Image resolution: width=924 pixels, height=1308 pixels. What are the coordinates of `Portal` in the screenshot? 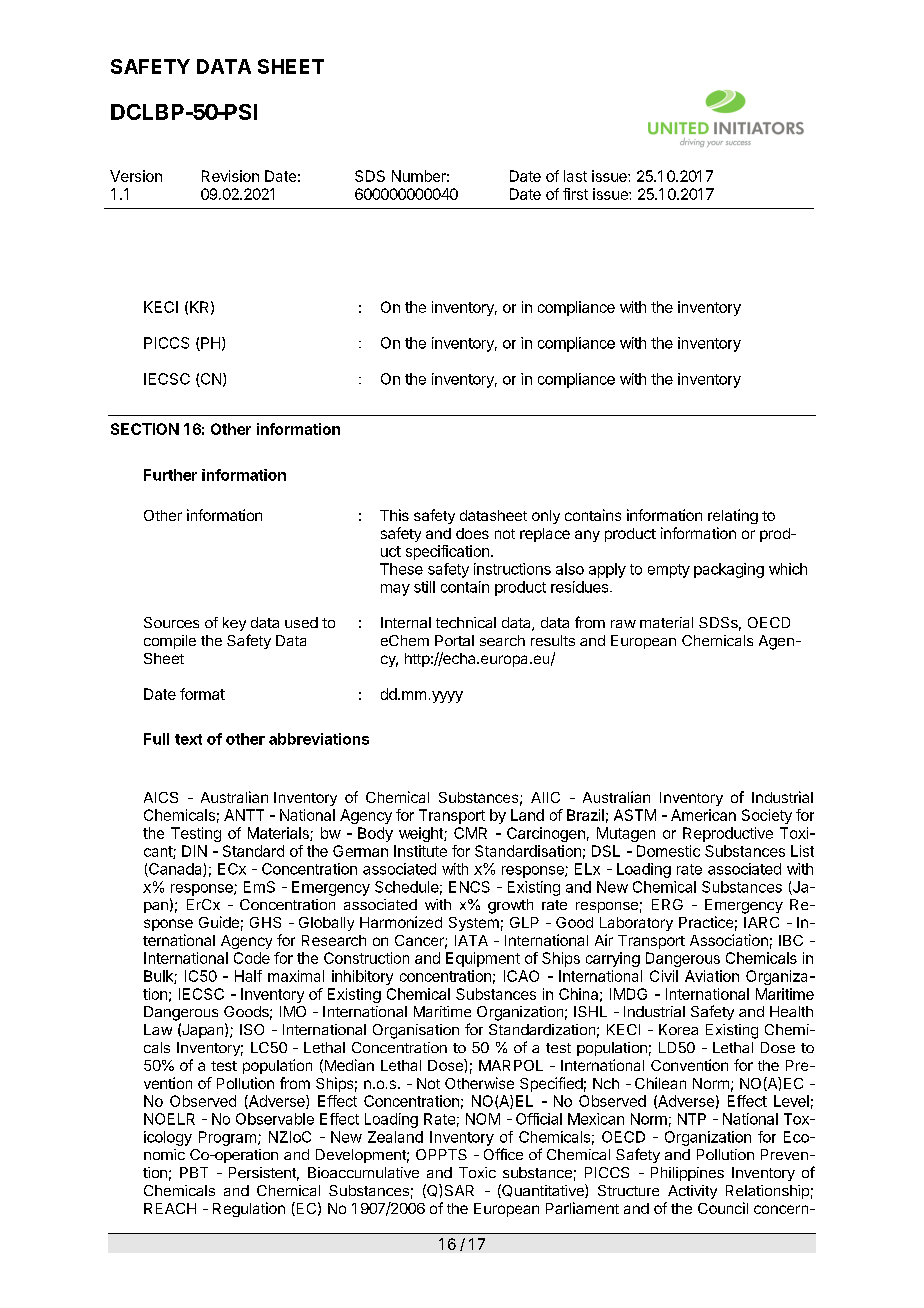 It's located at (454, 640).
